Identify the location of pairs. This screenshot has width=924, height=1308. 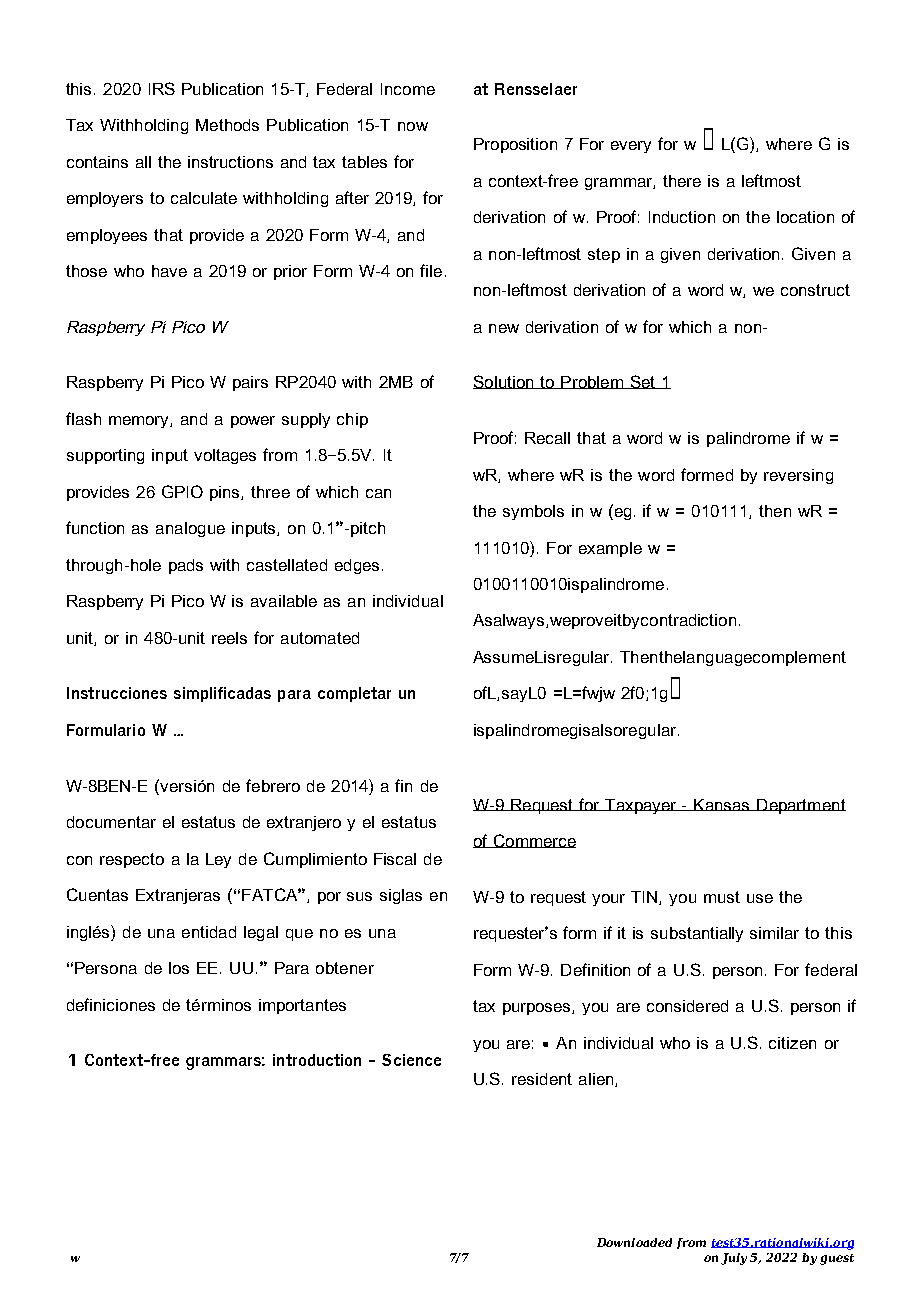
(250, 383).
